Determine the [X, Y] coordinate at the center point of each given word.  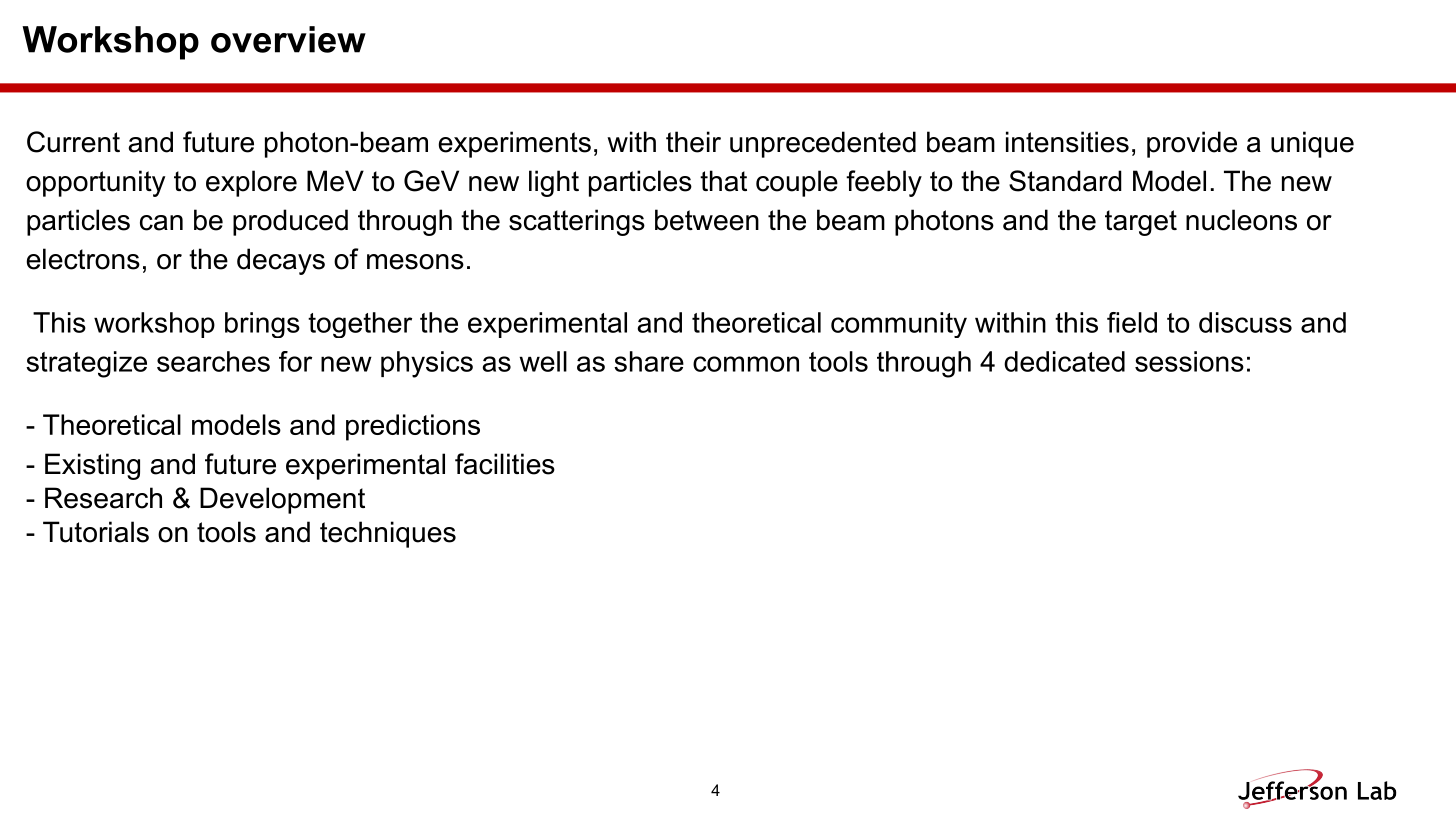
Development [282, 500]
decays [281, 261]
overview [288, 39]
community [899, 325]
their [693, 142]
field [1132, 322]
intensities [1067, 142]
